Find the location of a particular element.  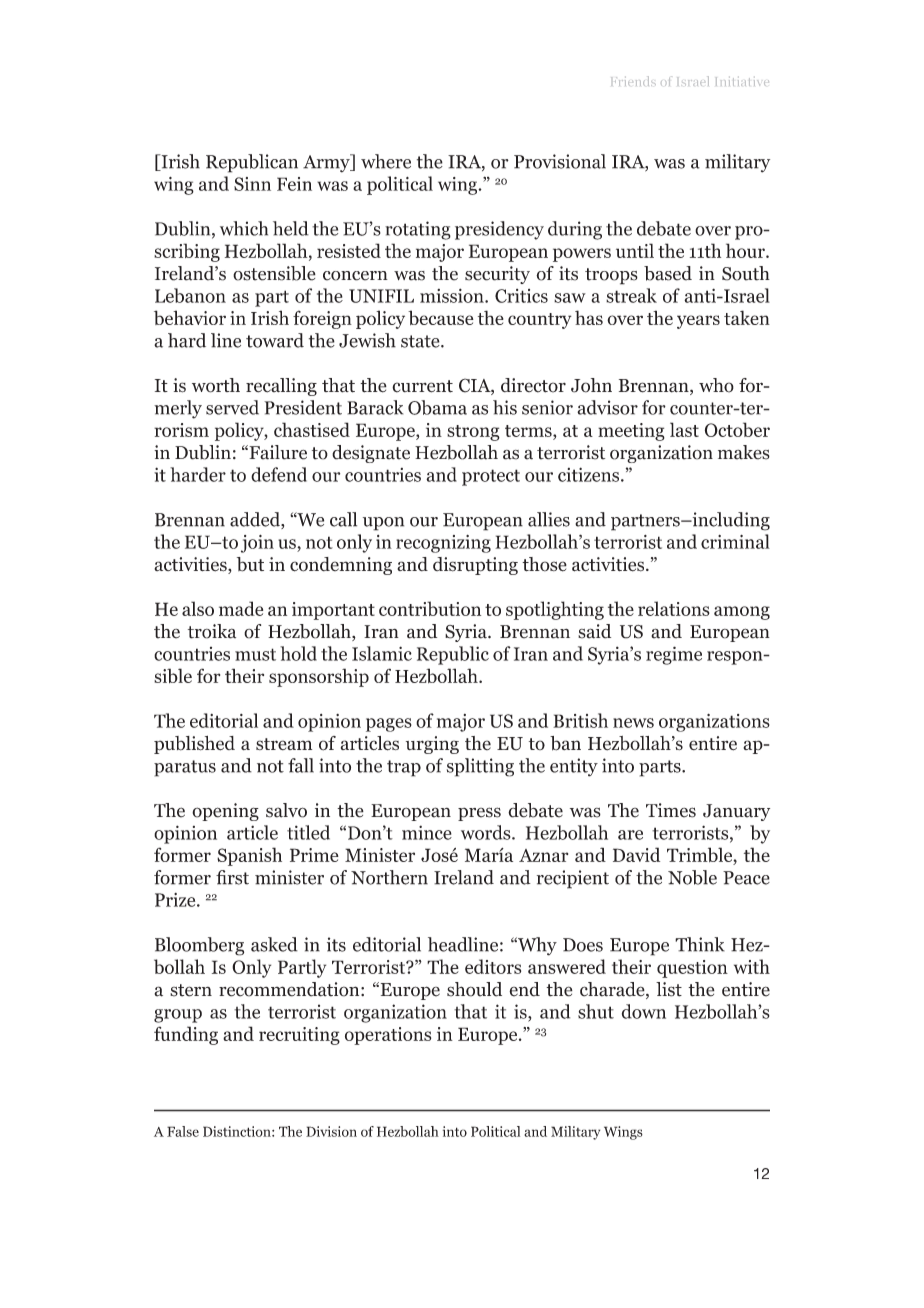

contribution is located at coordinates (430, 608).
